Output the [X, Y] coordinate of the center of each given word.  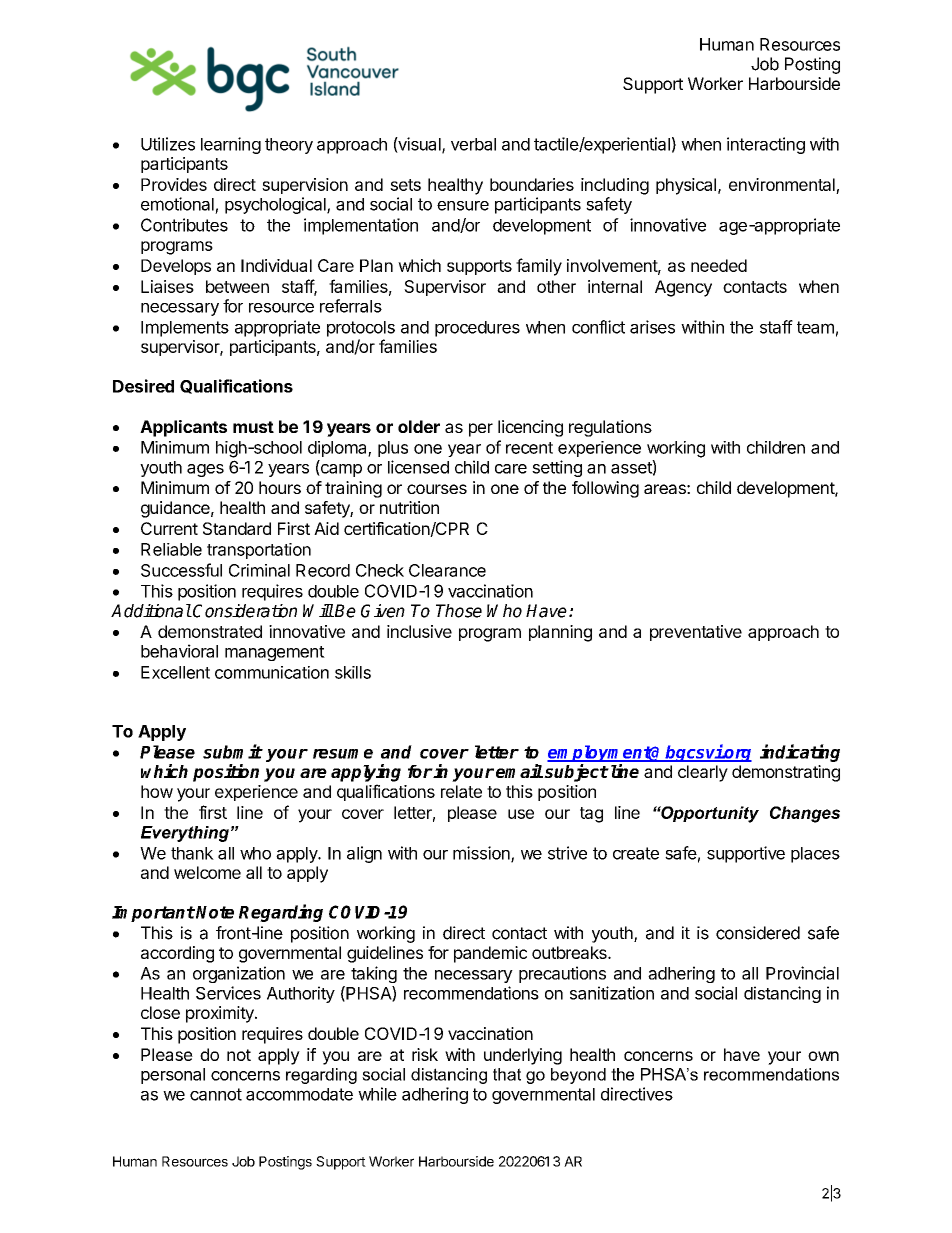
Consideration [244, 611]
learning [231, 145]
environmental [782, 184]
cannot [216, 1094]
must [253, 427]
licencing [530, 428]
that [507, 1074]
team [815, 327]
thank [192, 853]
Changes [805, 814]
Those [459, 611]
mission [482, 854]
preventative [696, 633]
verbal [473, 144]
